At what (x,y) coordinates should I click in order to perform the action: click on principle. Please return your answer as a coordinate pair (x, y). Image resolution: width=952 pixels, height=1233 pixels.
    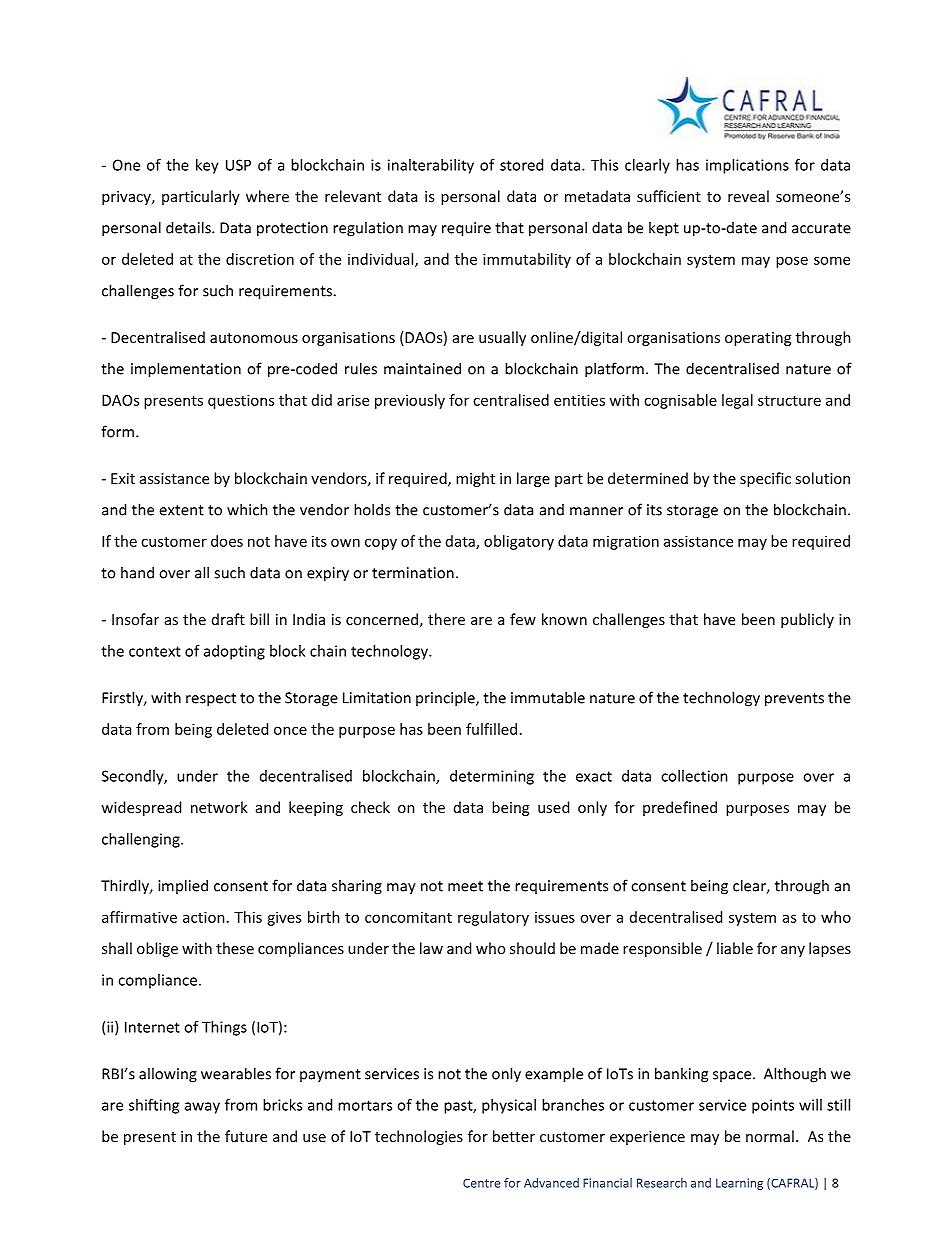
    Looking at the image, I should click on (446, 699).
